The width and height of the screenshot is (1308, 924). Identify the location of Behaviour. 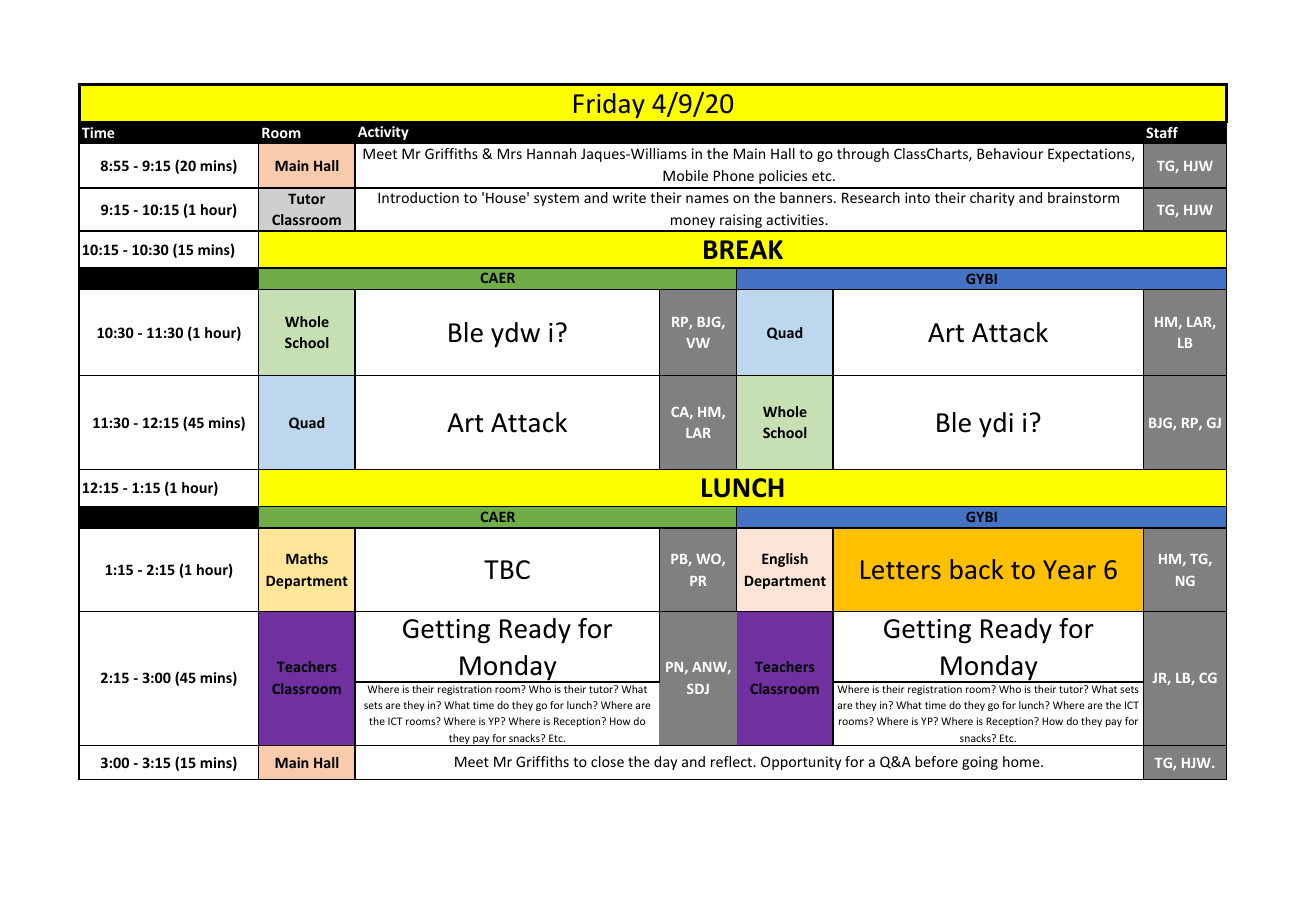
(1010, 153).
